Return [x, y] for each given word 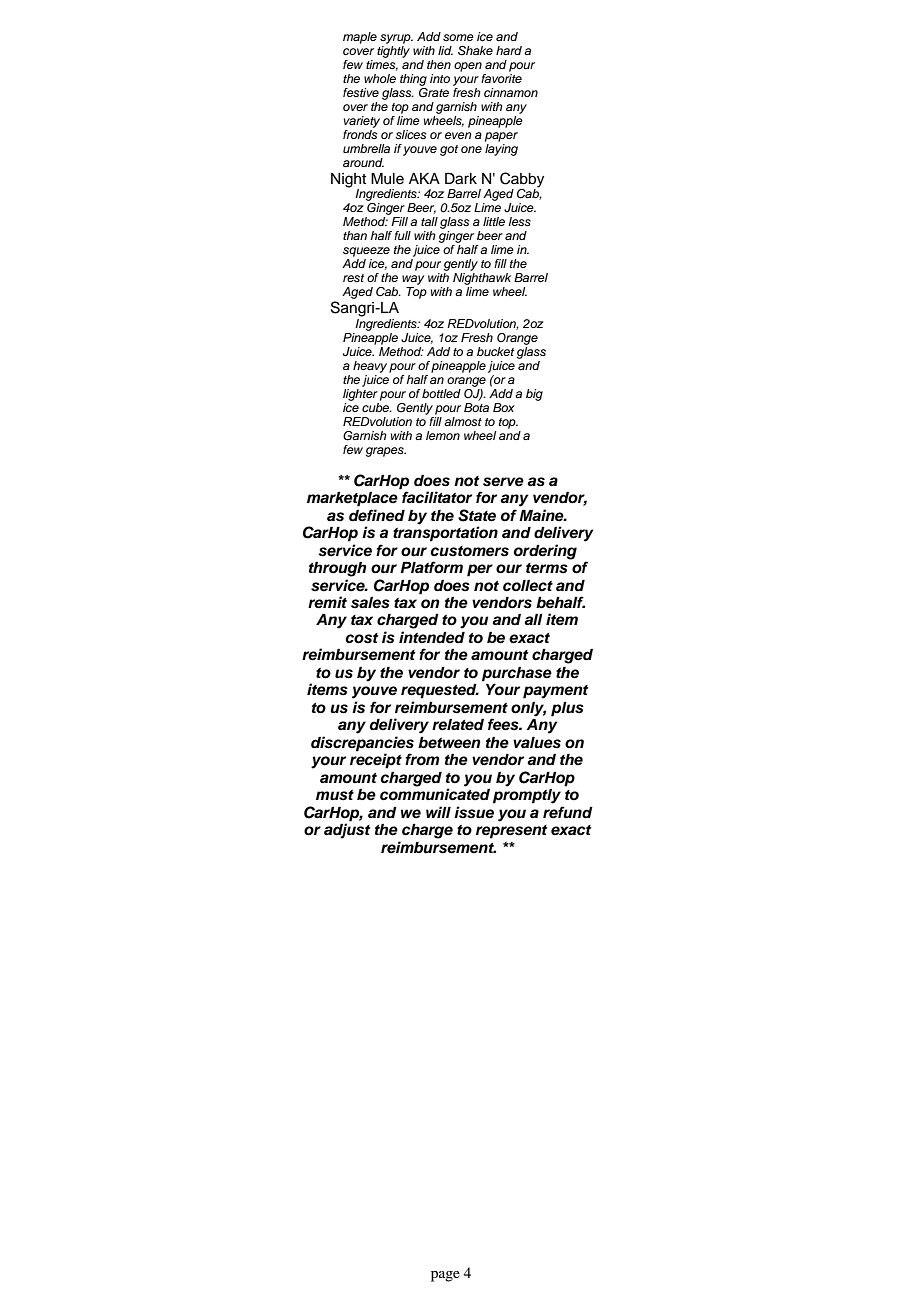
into [440, 78]
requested [440, 691]
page [445, 1276]
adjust [347, 830]
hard [509, 50]
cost [361, 638]
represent [511, 832]
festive [361, 92]
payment [555, 692]
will [438, 812]
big [534, 395]
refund [568, 812]
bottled [441, 393]
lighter [360, 393]
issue [474, 812]
